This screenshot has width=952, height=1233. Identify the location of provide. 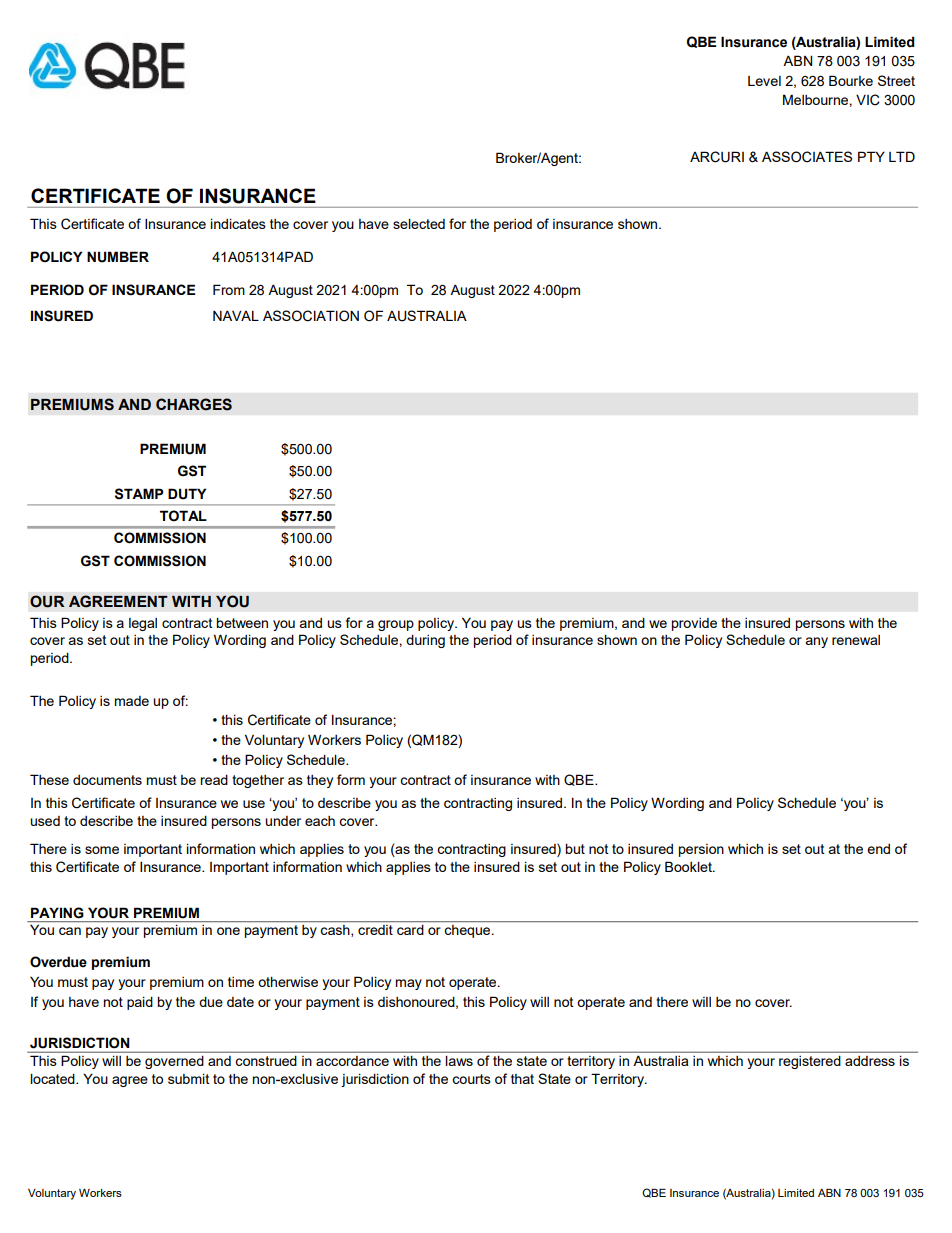
(694, 624).
